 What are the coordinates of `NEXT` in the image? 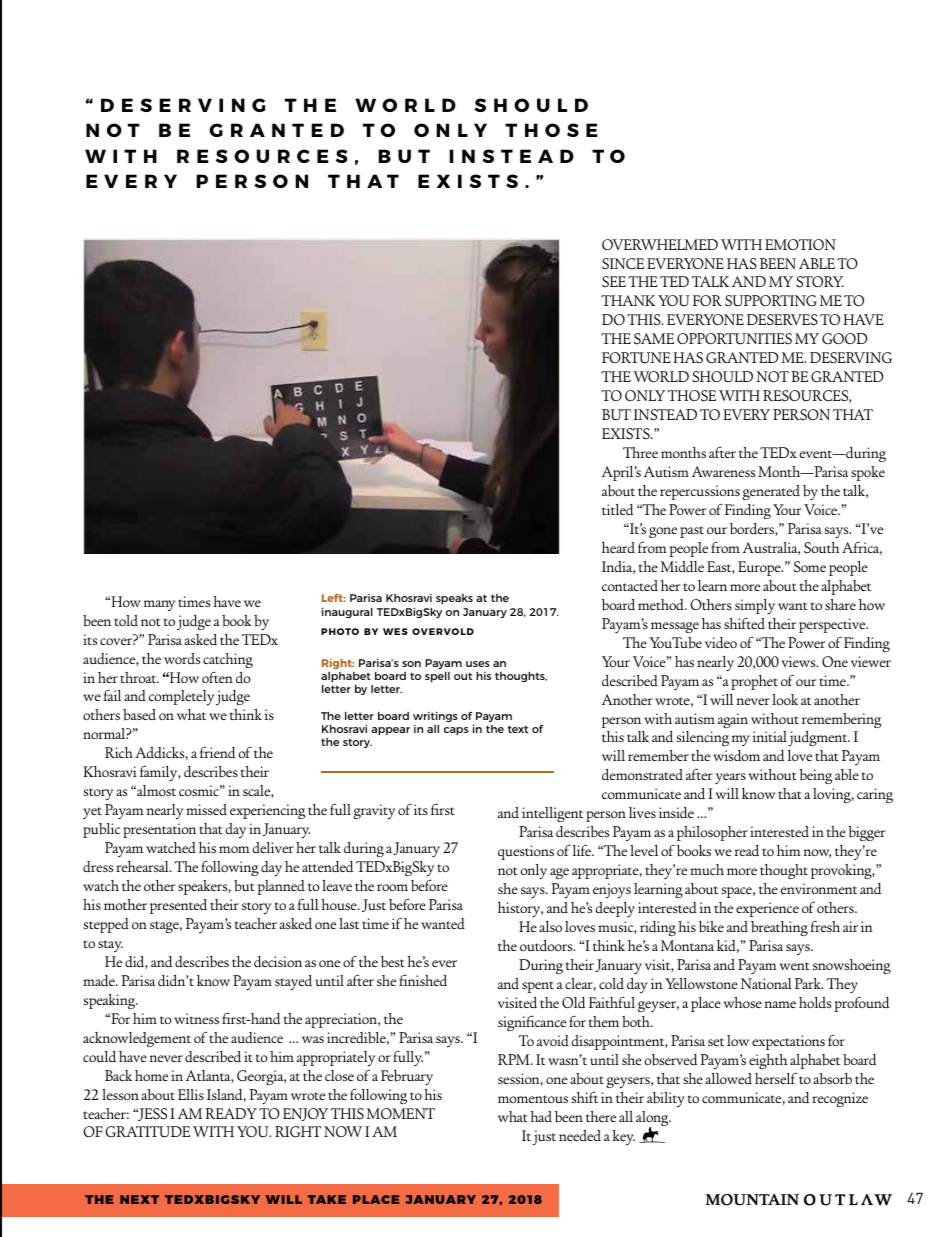 It's located at (139, 1199).
